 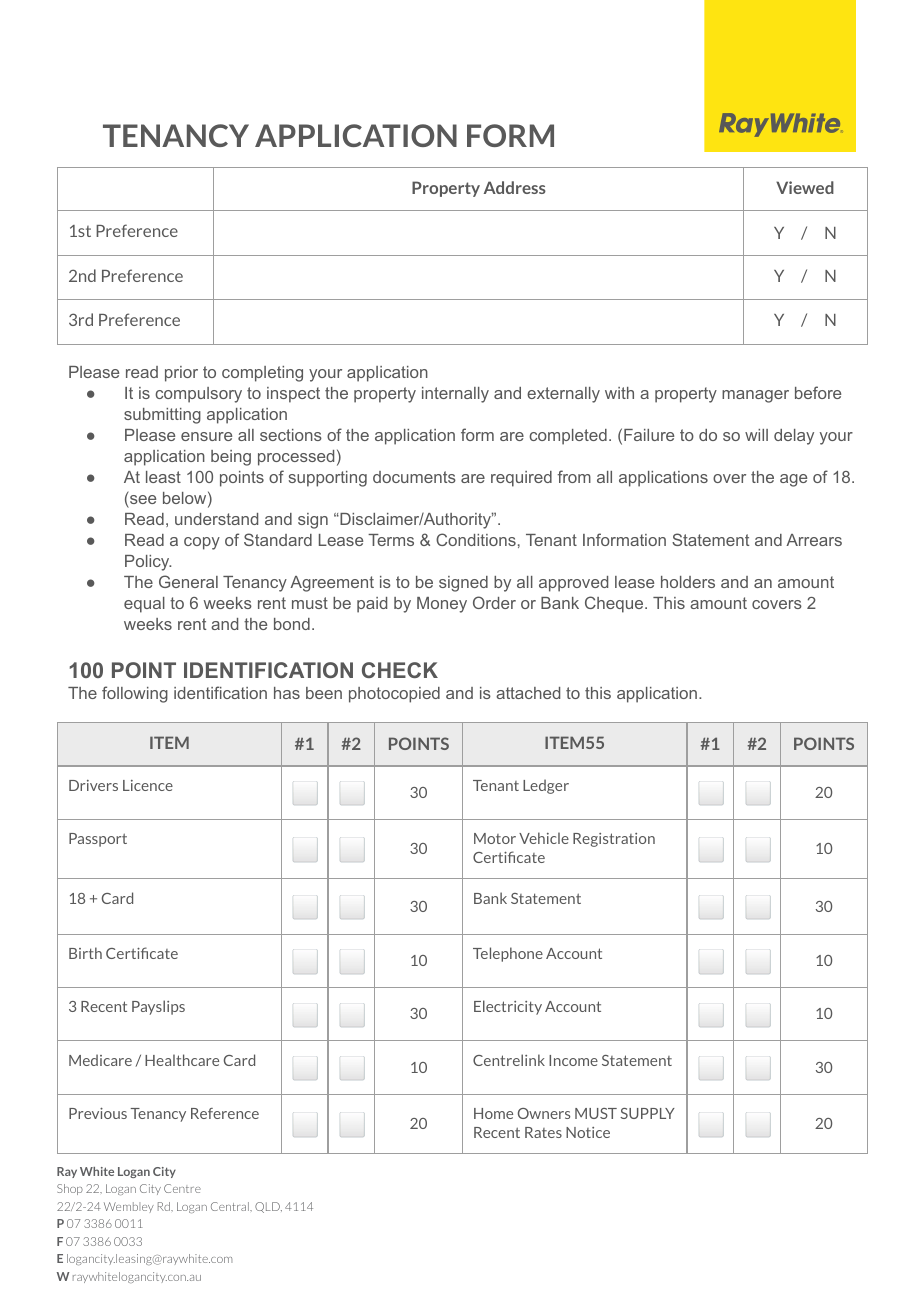 I want to click on prior, so click(x=181, y=374).
